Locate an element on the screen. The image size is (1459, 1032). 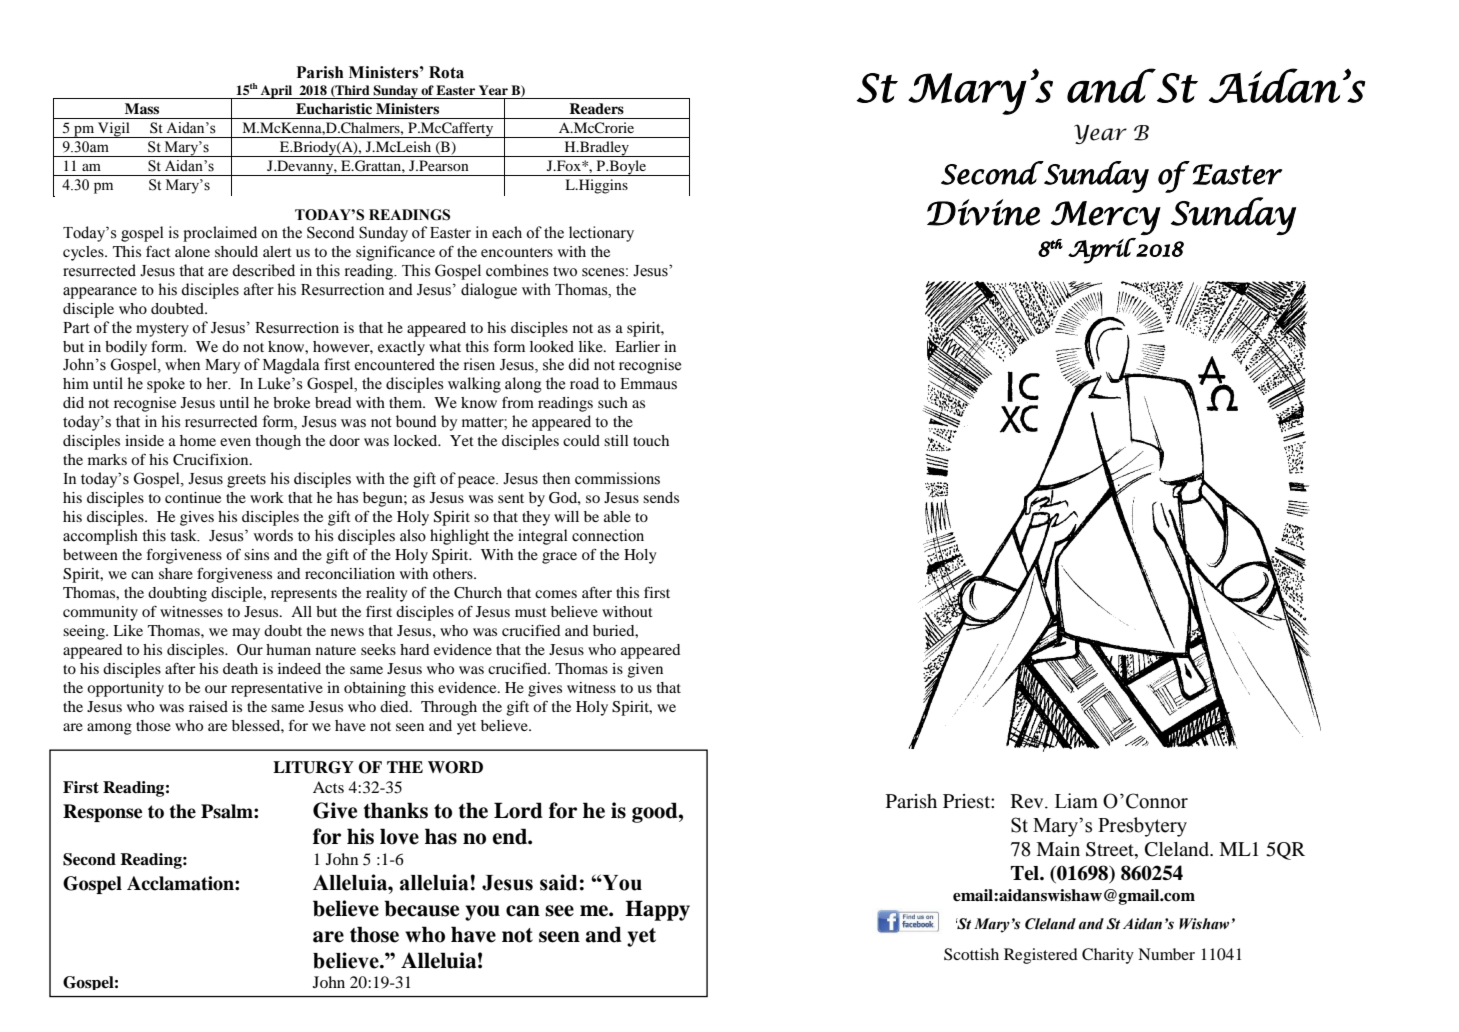
able is located at coordinates (617, 516).
